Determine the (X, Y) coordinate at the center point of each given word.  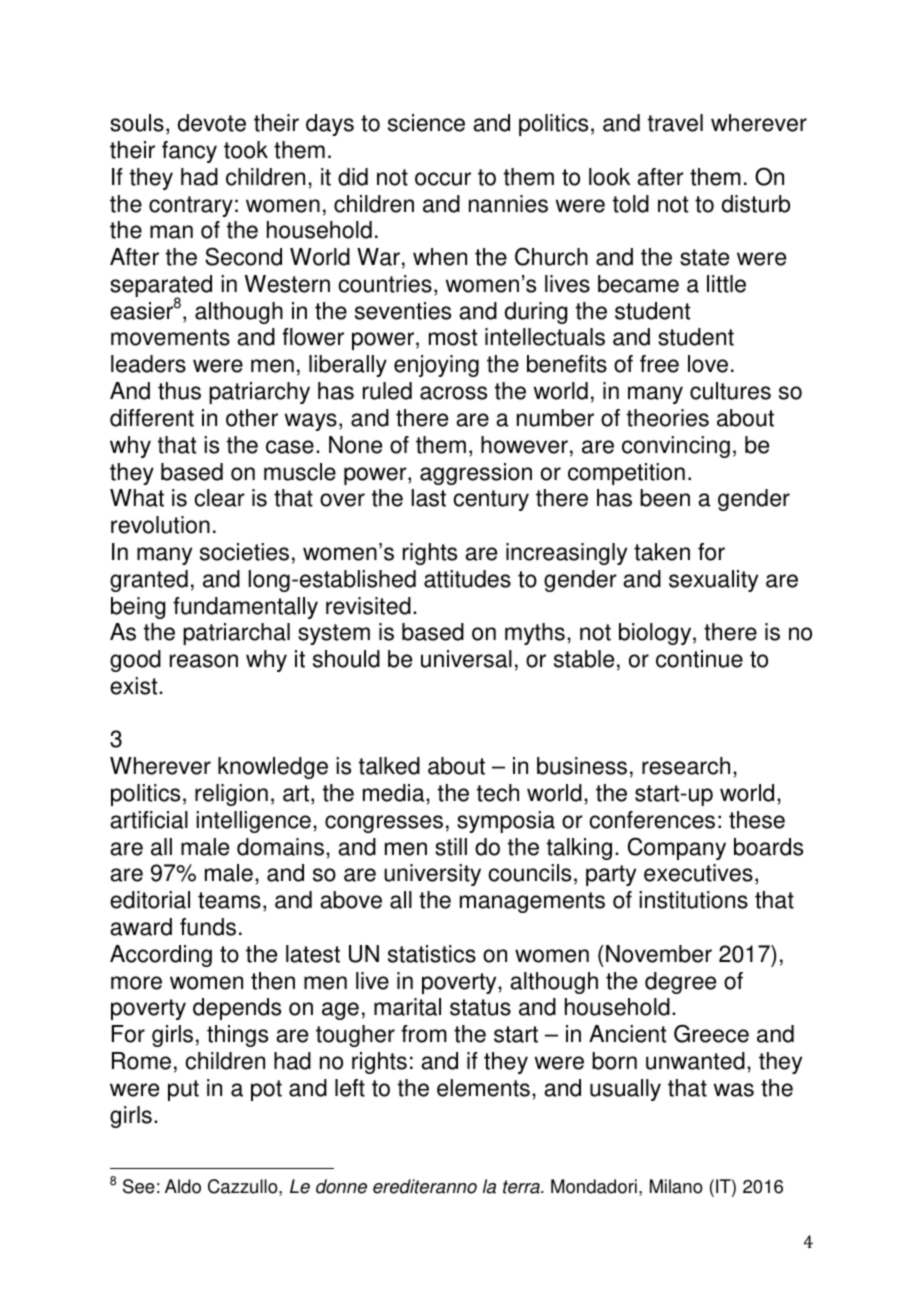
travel (675, 123)
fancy (189, 152)
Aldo (183, 1186)
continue (699, 659)
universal (466, 659)
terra (522, 1187)
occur (443, 179)
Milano (676, 1186)
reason (204, 661)
